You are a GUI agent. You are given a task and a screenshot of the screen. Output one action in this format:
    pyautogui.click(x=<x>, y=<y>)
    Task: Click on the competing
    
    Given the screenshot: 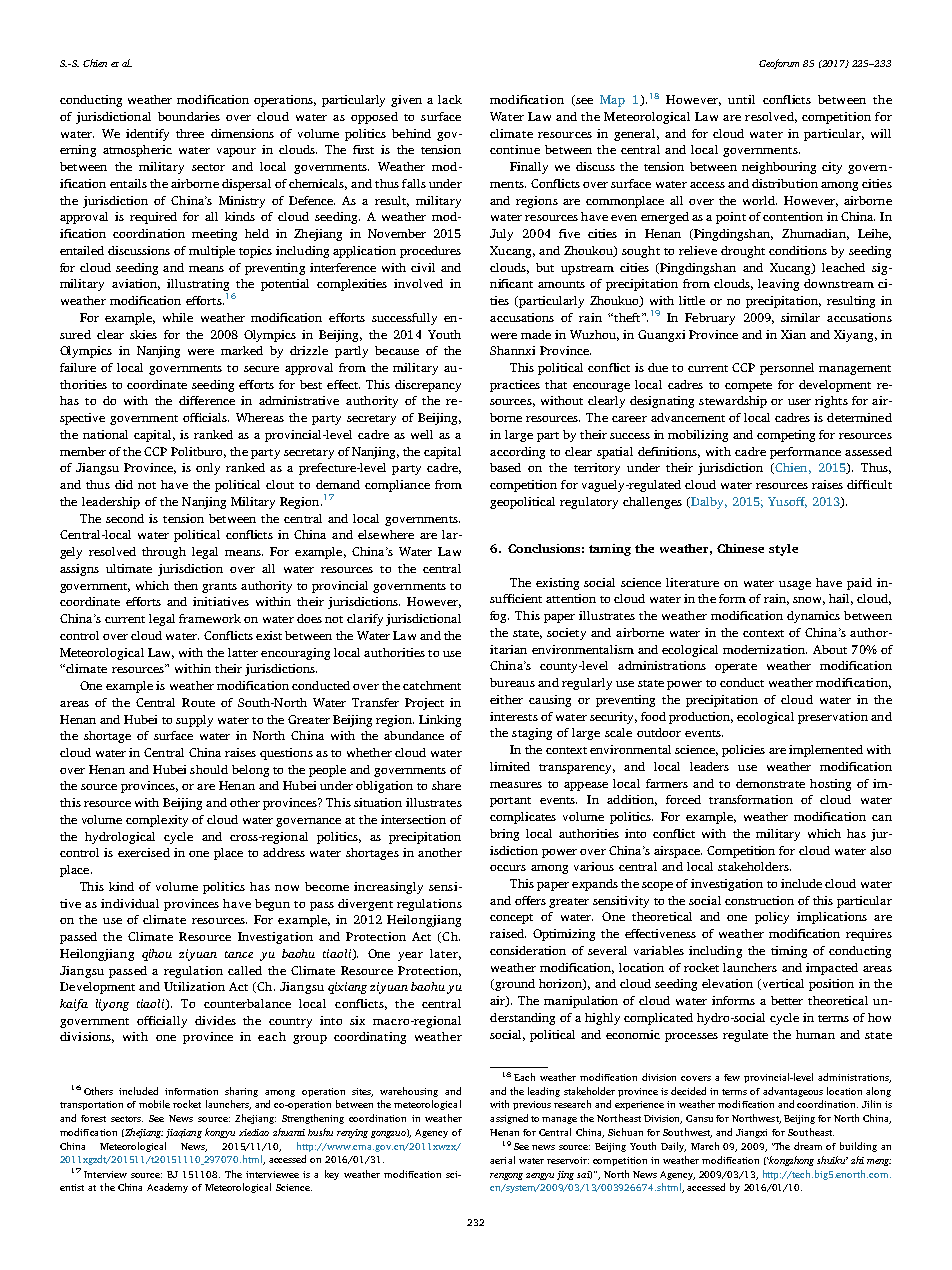 What is the action you would take?
    pyautogui.click(x=786, y=436)
